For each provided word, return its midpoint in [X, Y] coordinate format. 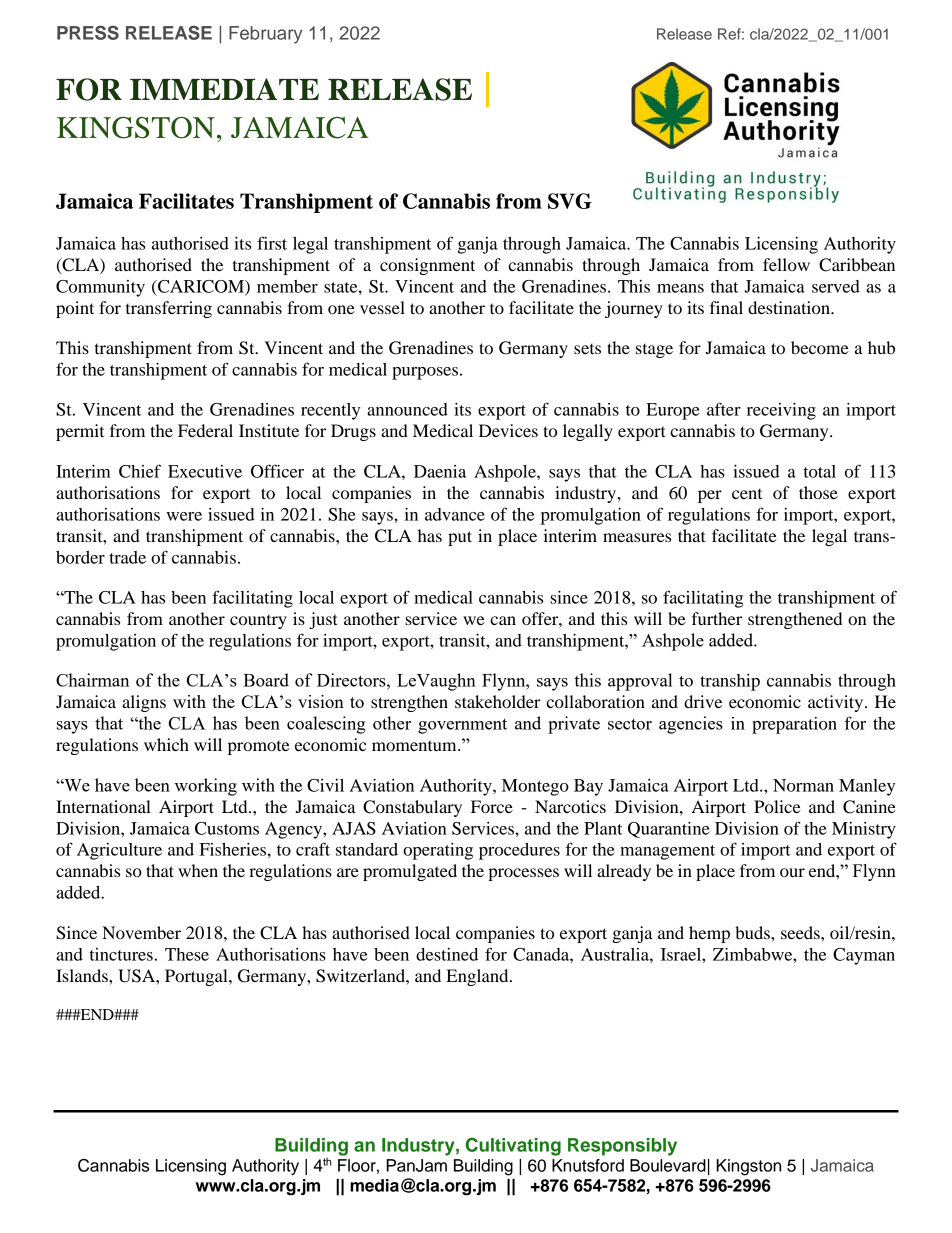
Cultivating [513, 1146]
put [460, 538]
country [258, 622]
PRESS [88, 33]
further [717, 618]
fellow [786, 264]
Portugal [197, 977]
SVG [570, 201]
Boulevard [668, 1165]
